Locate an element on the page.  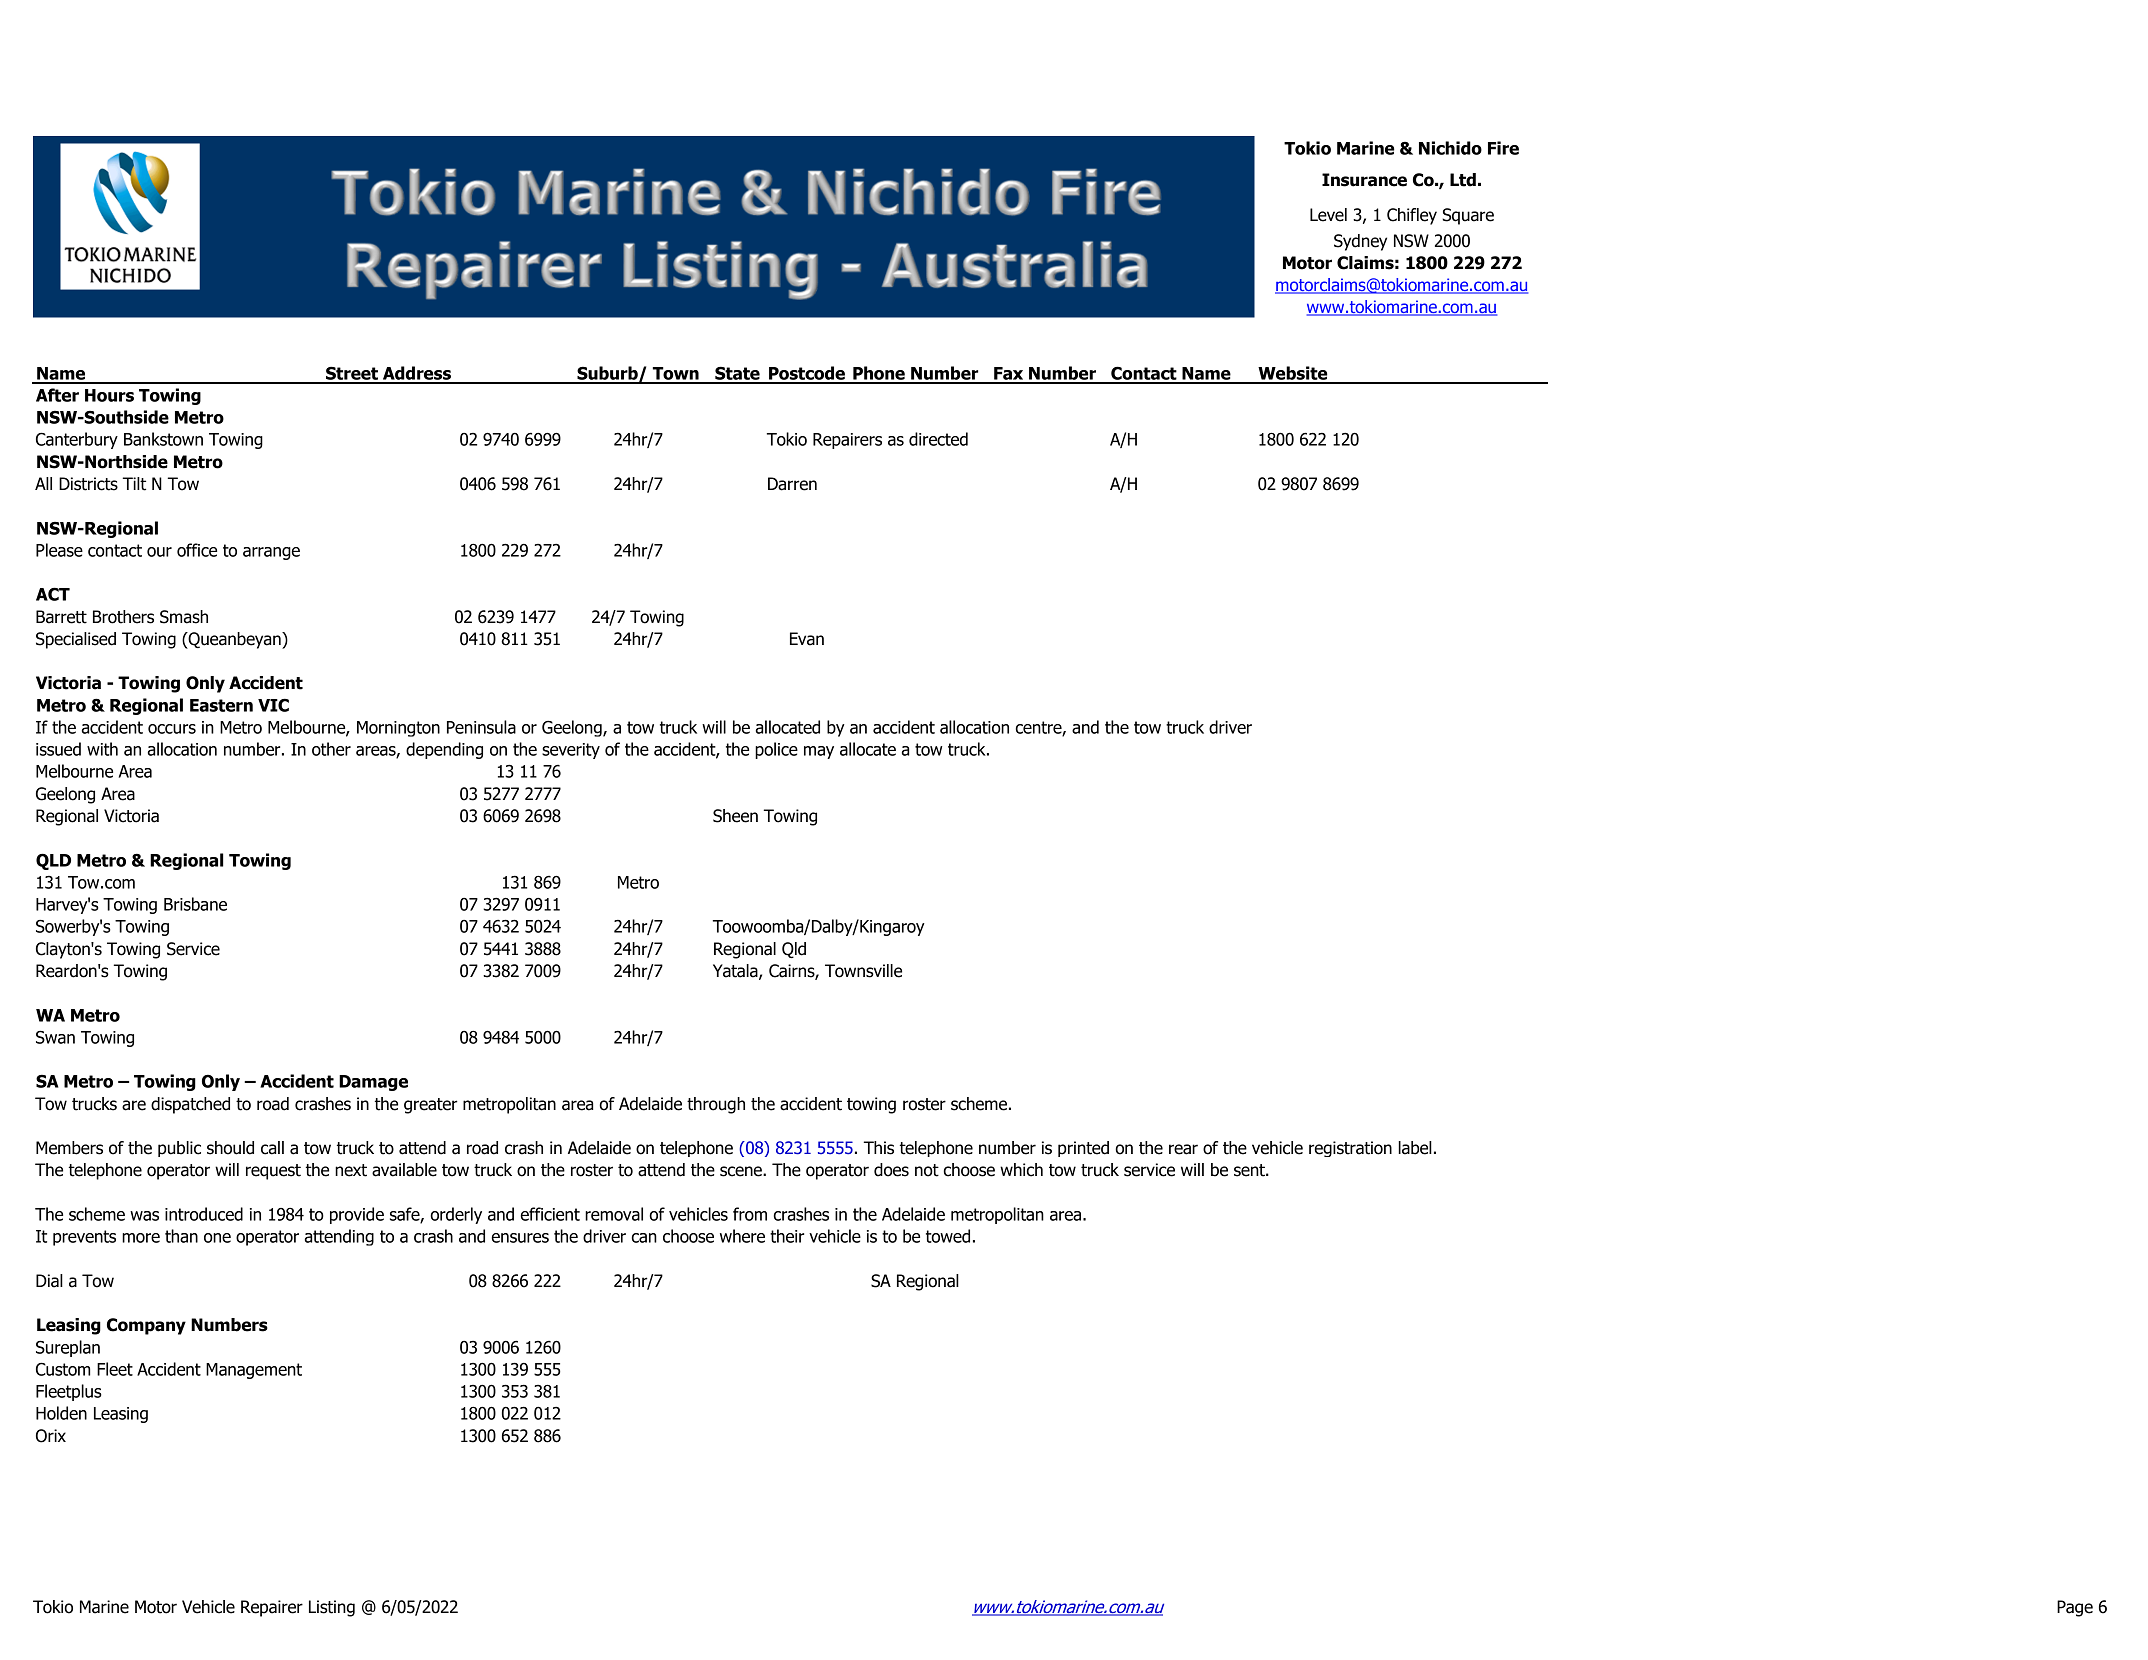
Fire is located at coordinates (1503, 148).
